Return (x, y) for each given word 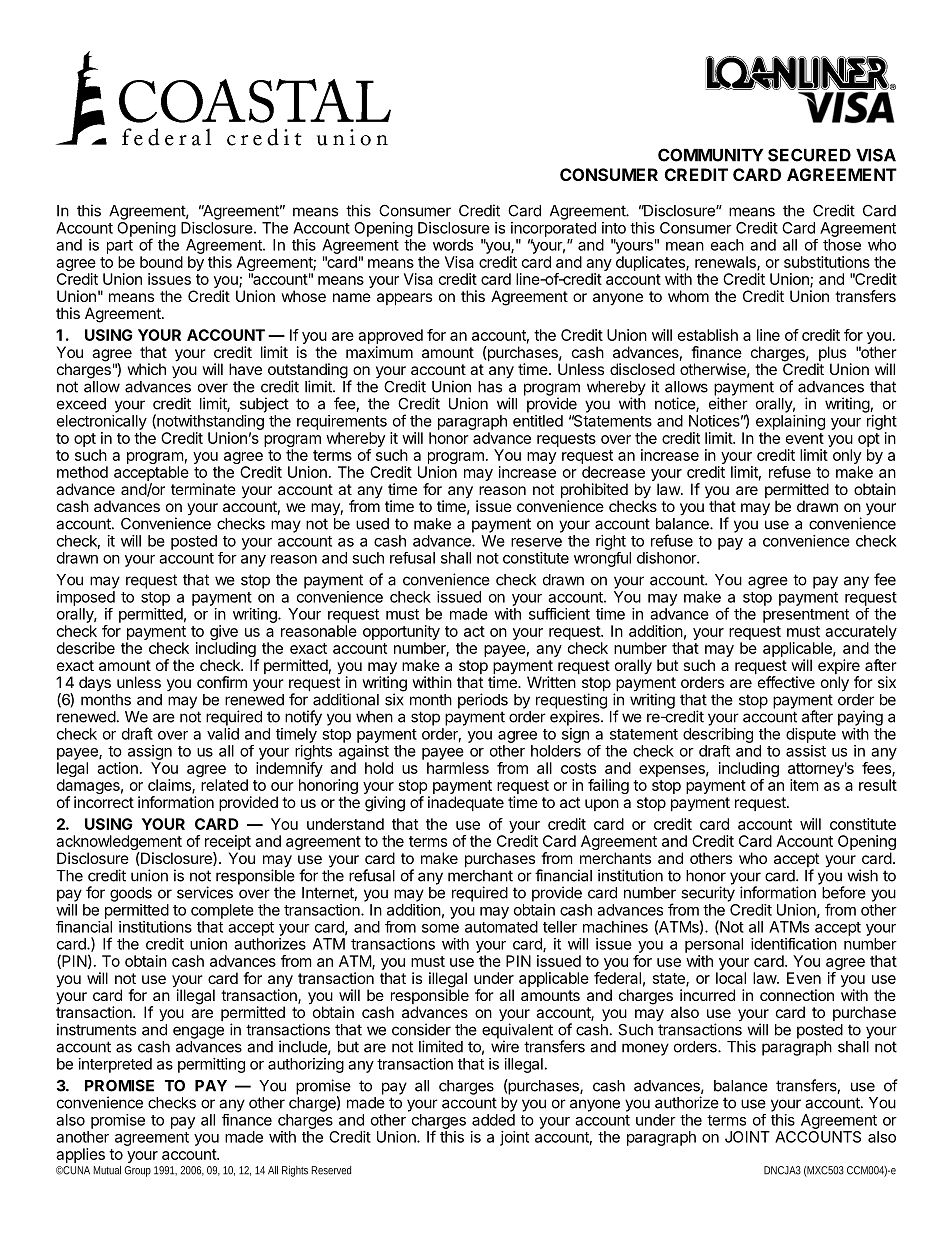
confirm (222, 682)
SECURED (809, 155)
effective (786, 682)
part (120, 247)
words (453, 245)
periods (483, 701)
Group (137, 1171)
